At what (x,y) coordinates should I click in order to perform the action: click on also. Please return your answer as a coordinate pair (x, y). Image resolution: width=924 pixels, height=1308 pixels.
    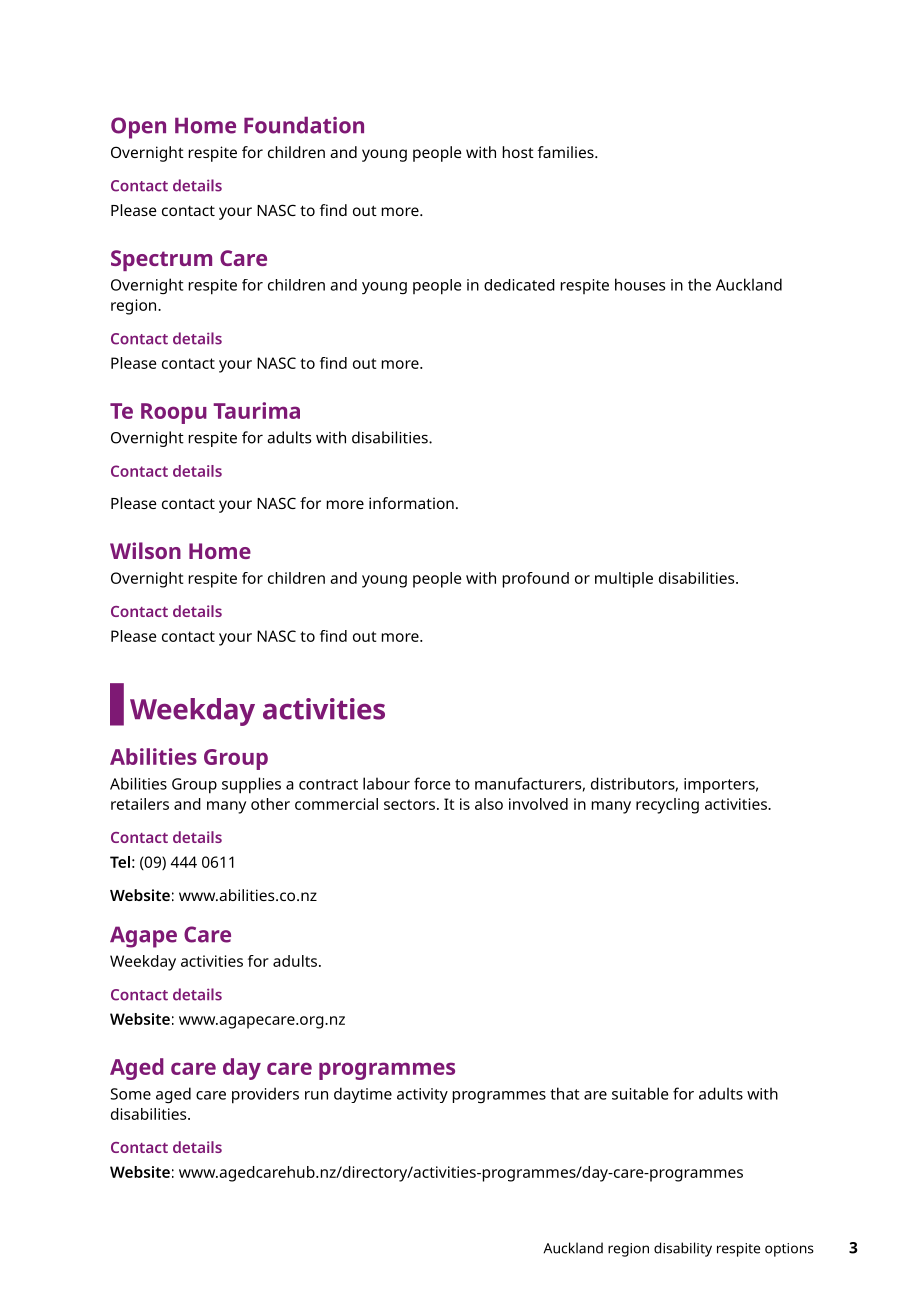
    Looking at the image, I should click on (489, 804).
